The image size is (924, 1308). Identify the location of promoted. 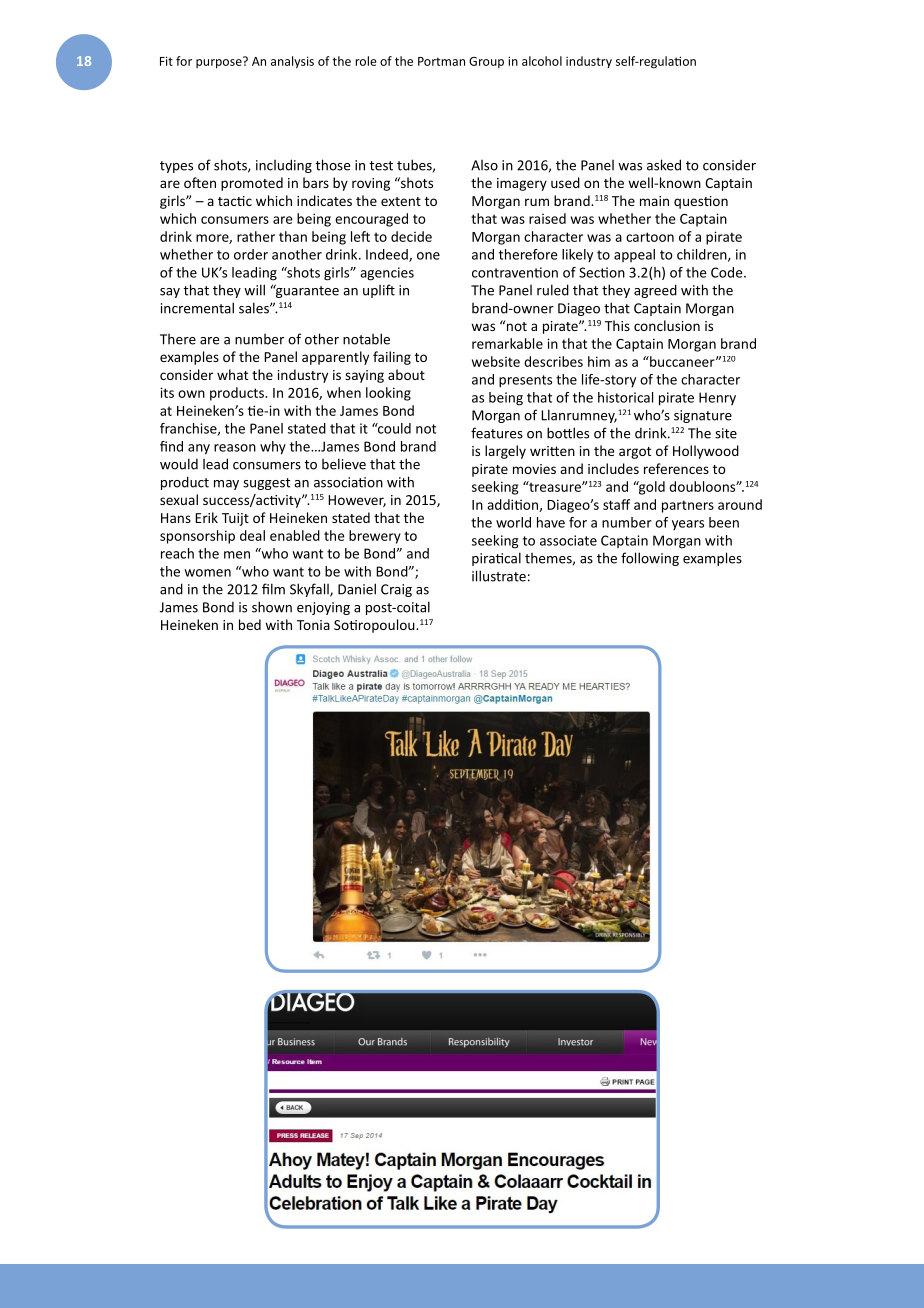
(252, 184).
